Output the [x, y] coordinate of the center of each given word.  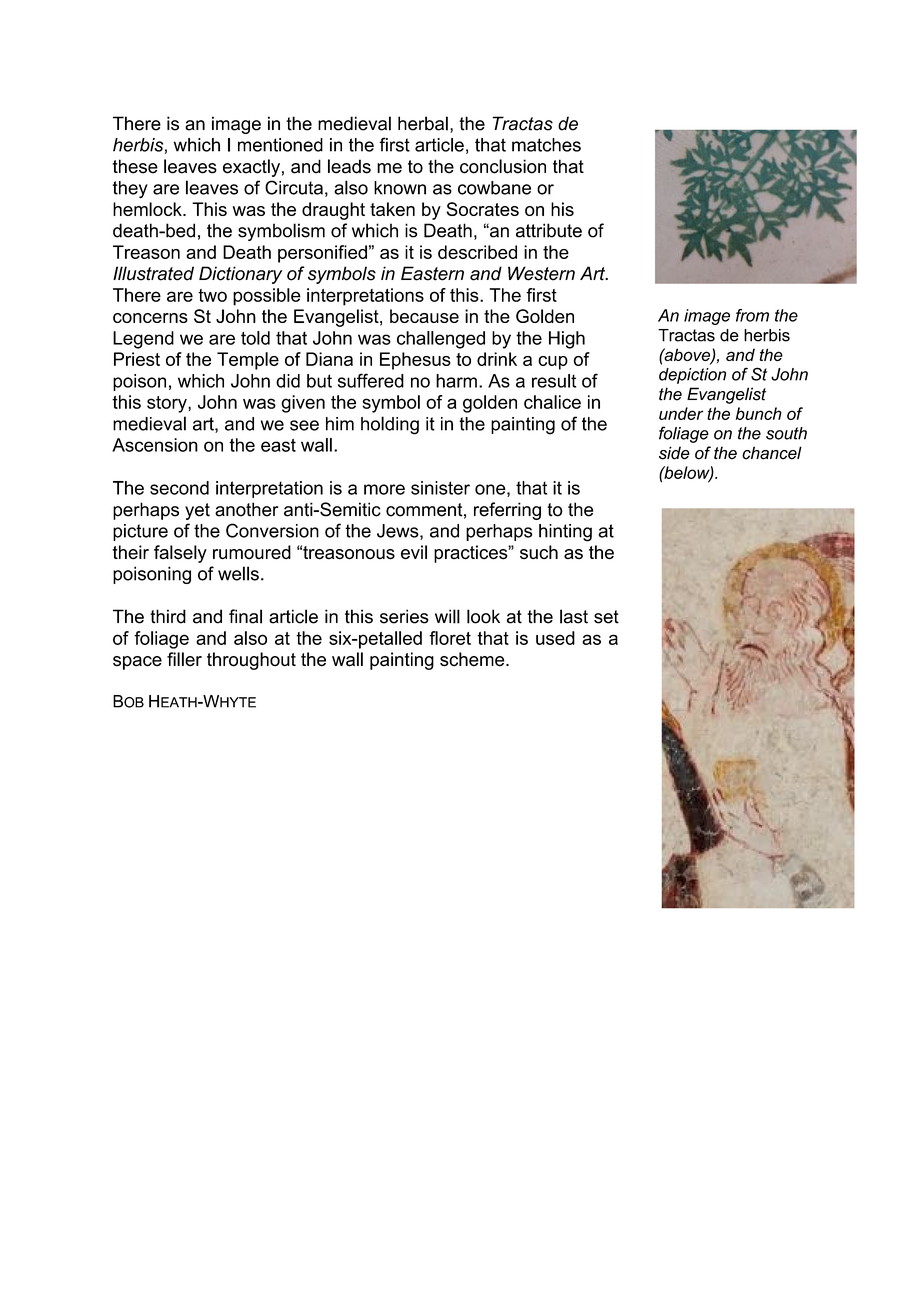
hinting [565, 533]
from [752, 315]
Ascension [155, 445]
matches [546, 145]
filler [184, 659]
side [674, 453]
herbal [423, 123]
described [477, 252]
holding [390, 425]
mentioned [280, 145]
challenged [441, 340]
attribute [549, 230]
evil [414, 552]
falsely [180, 554]
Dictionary [240, 275]
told [255, 338]
